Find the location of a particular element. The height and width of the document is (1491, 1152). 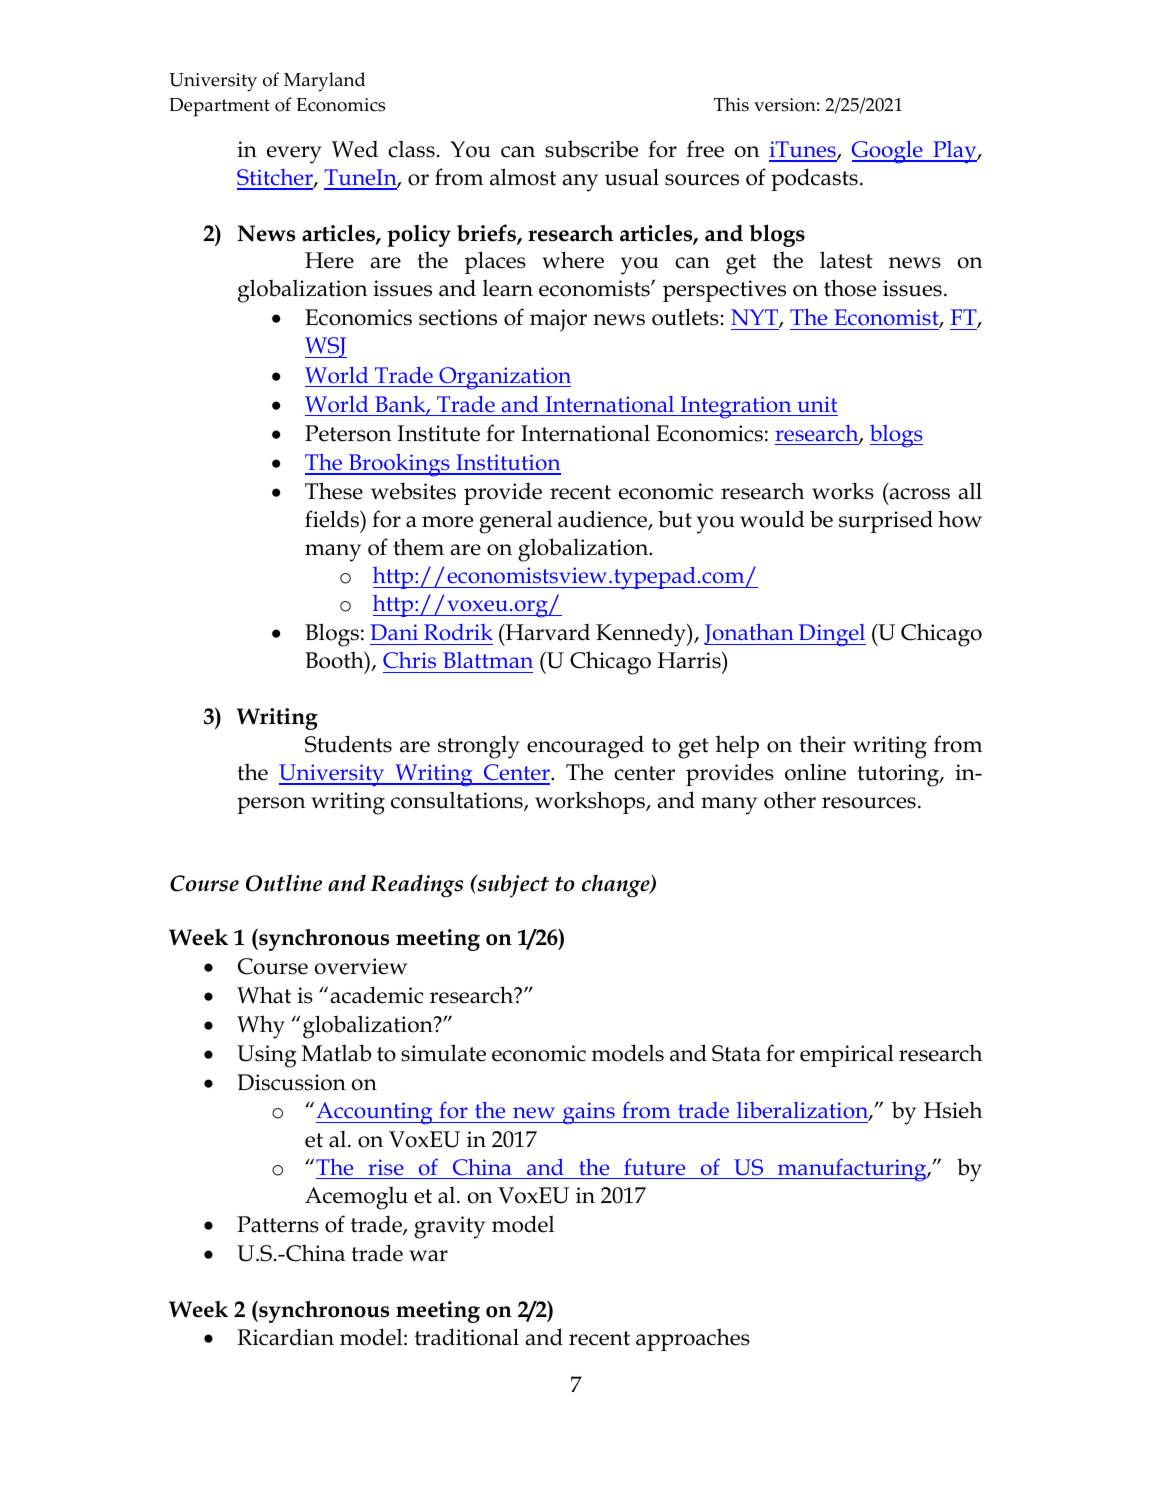

approaches is located at coordinates (693, 1339).
